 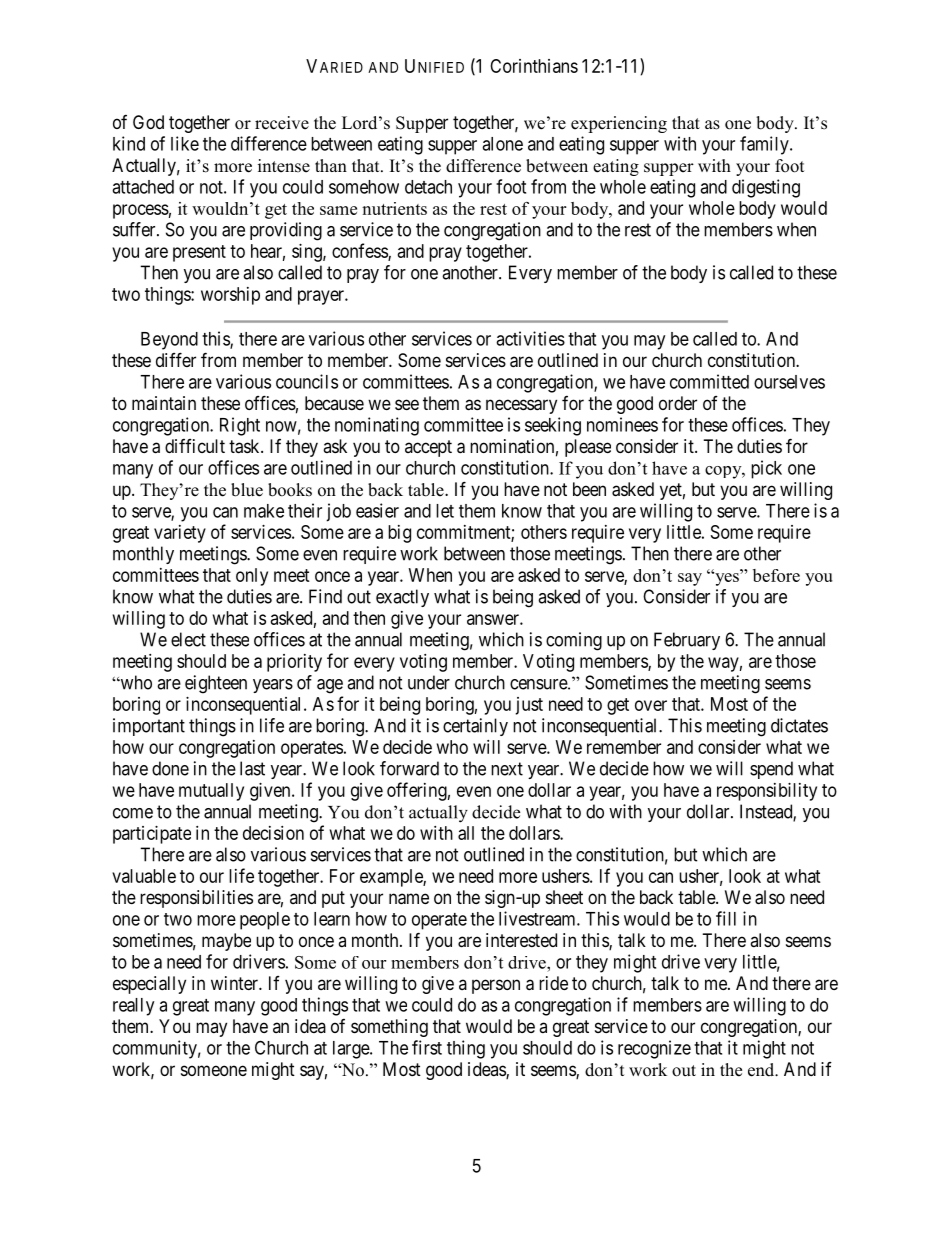 What do you see at coordinates (765, 145) in the page?
I see `family` at bounding box center [765, 145].
